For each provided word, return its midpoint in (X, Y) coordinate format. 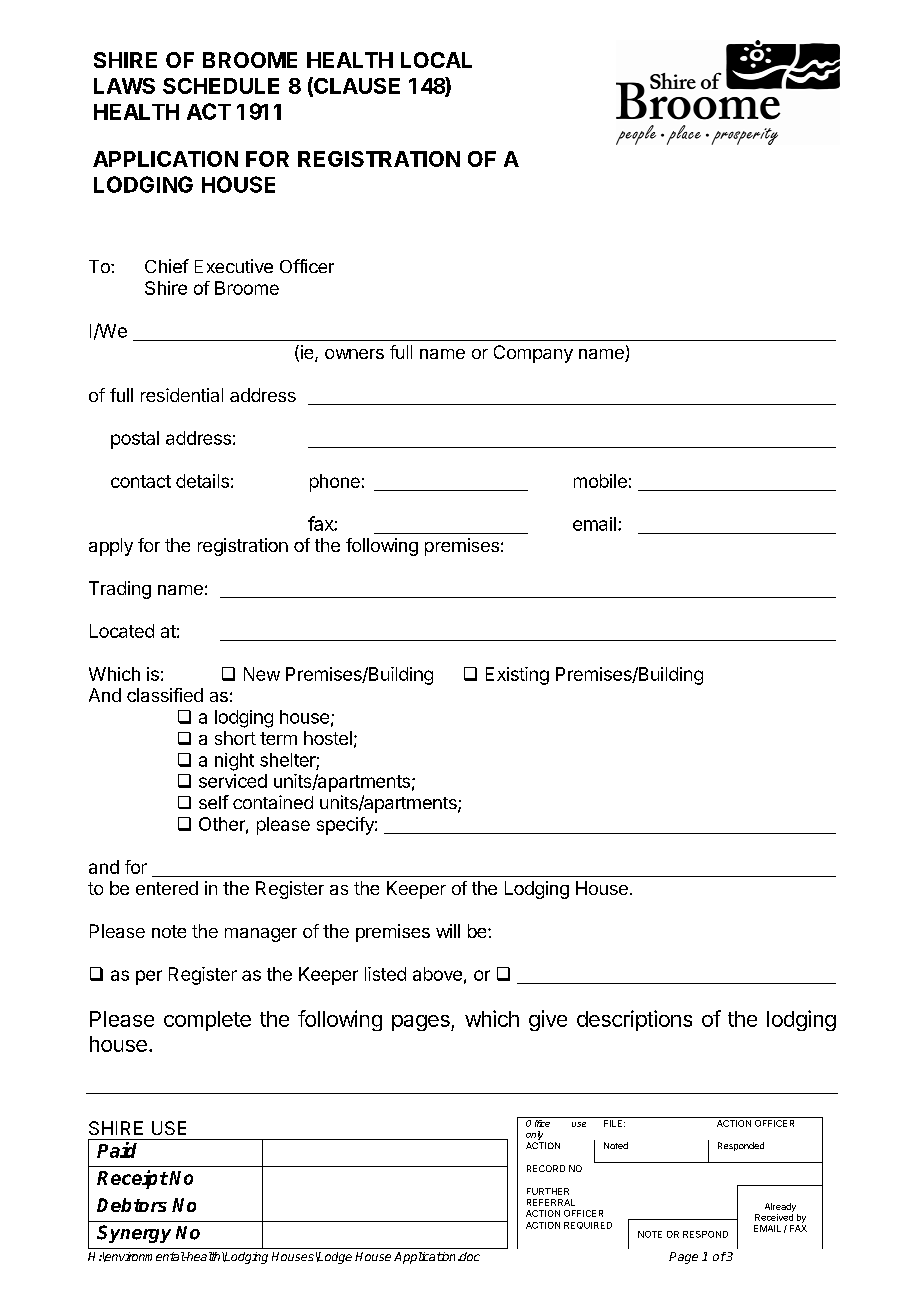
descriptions (634, 1020)
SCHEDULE (221, 86)
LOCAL (436, 60)
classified (165, 695)
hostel (328, 738)
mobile (600, 481)
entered (167, 888)
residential (182, 395)
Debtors (132, 1205)
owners (354, 354)
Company (533, 354)
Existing (517, 676)
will (448, 931)
